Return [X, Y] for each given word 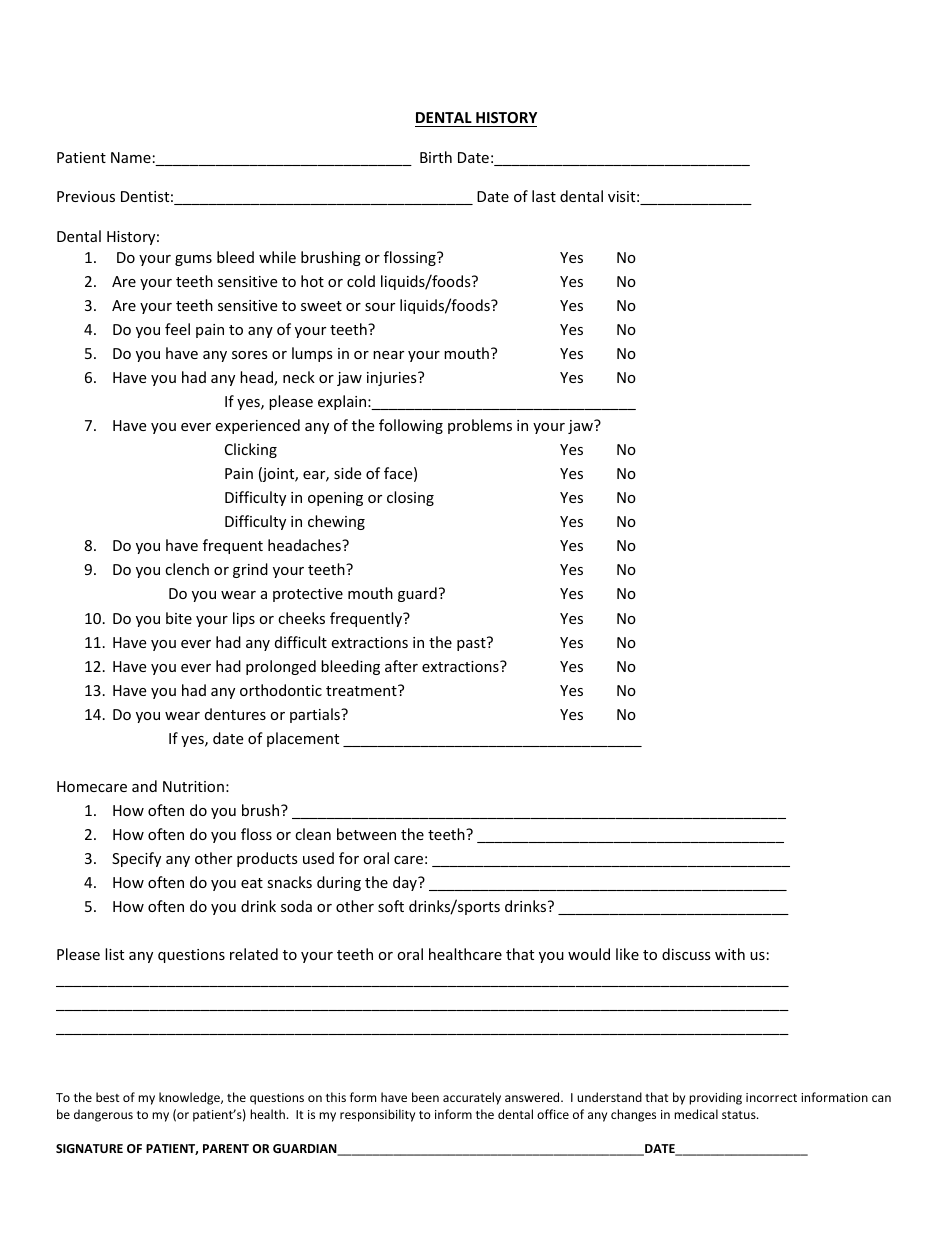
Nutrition [193, 786]
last [544, 196]
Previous [86, 196]
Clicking [251, 450]
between [366, 834]
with [730, 954]
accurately [472, 1098]
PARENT [226, 1148]
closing [410, 498]
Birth [436, 157]
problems [480, 426]
